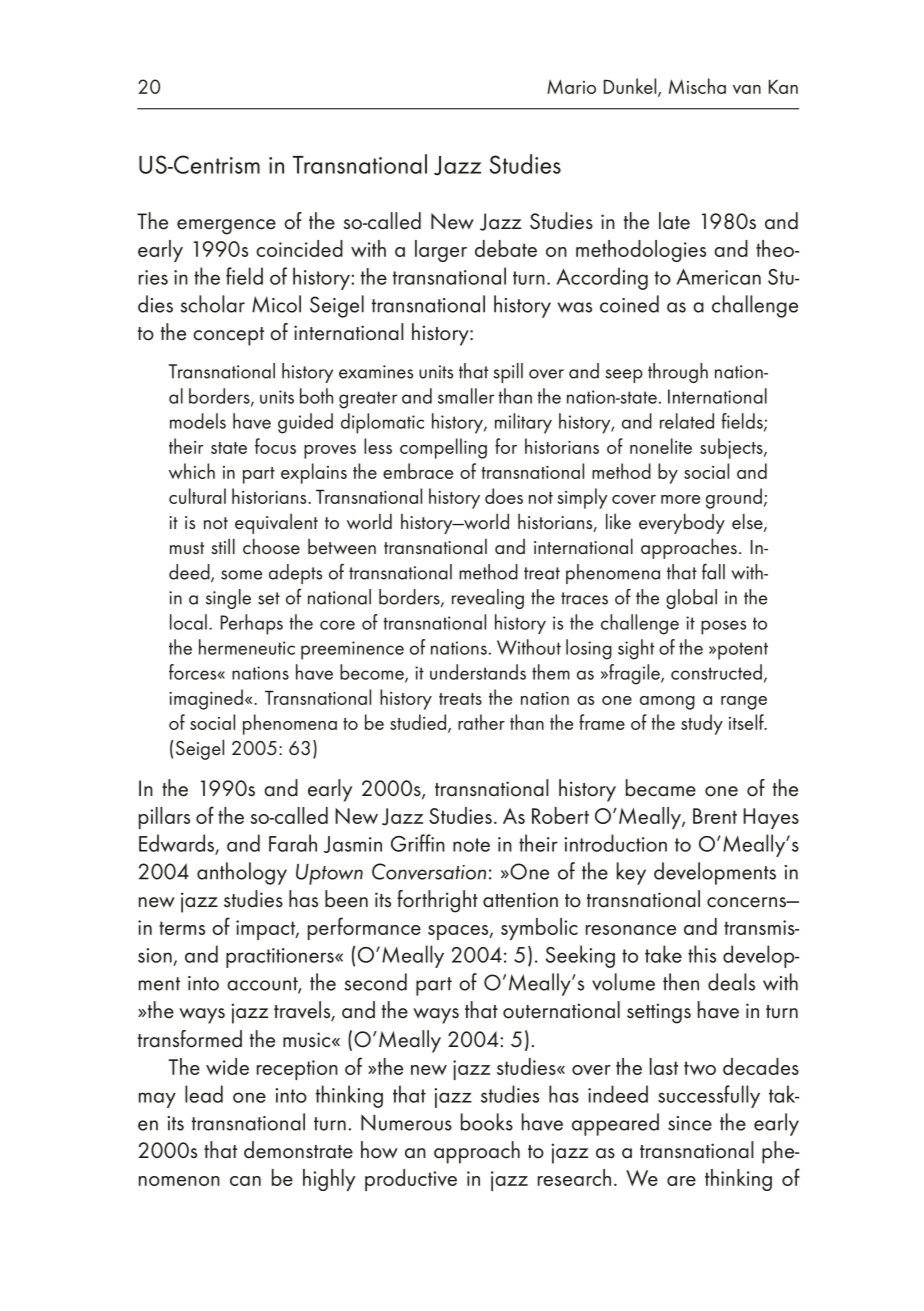 This screenshot has height=1311, width=924. What do you see at coordinates (298, 1150) in the screenshot?
I see `demonstrate` at bounding box center [298, 1150].
